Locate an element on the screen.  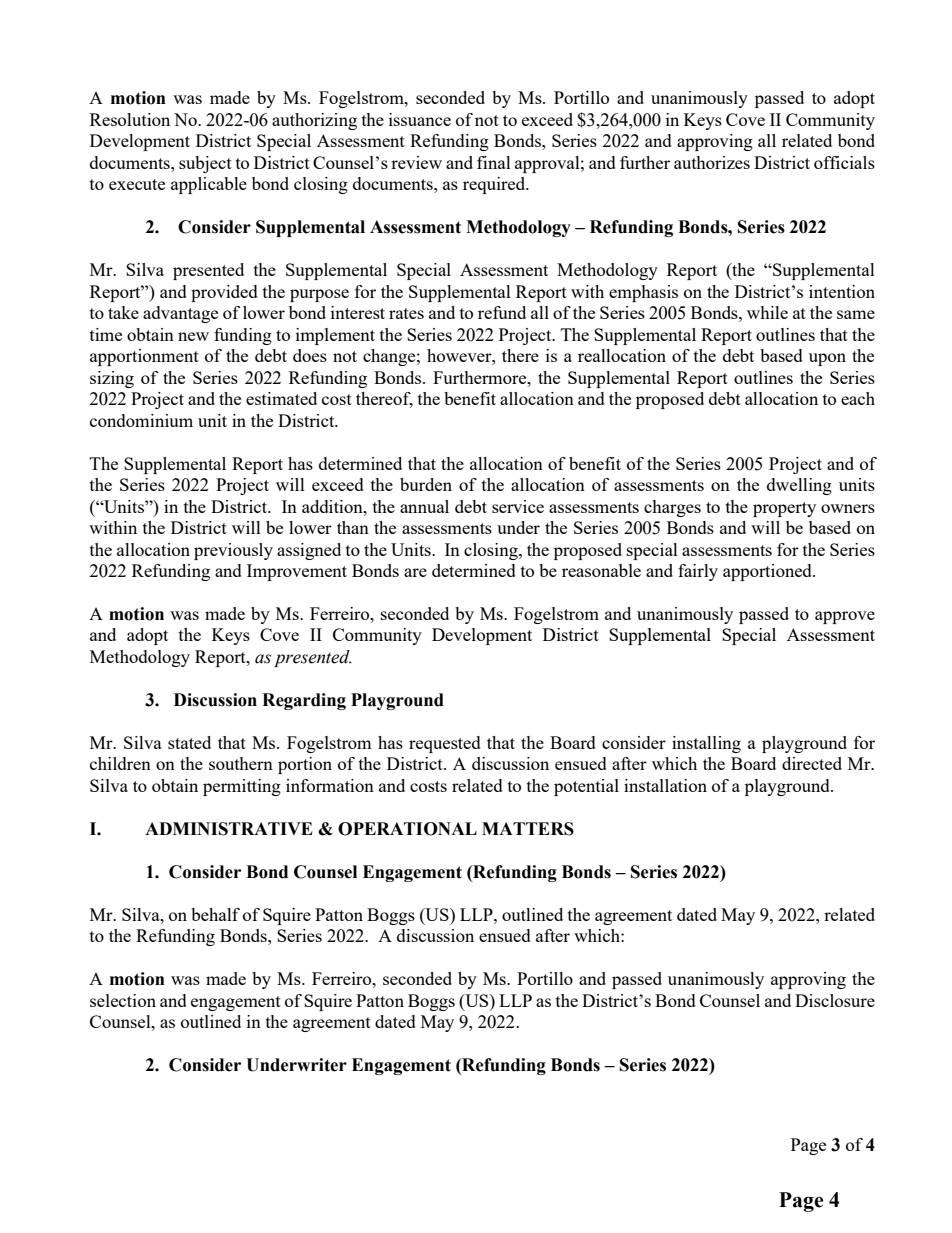
are is located at coordinates (415, 572).
